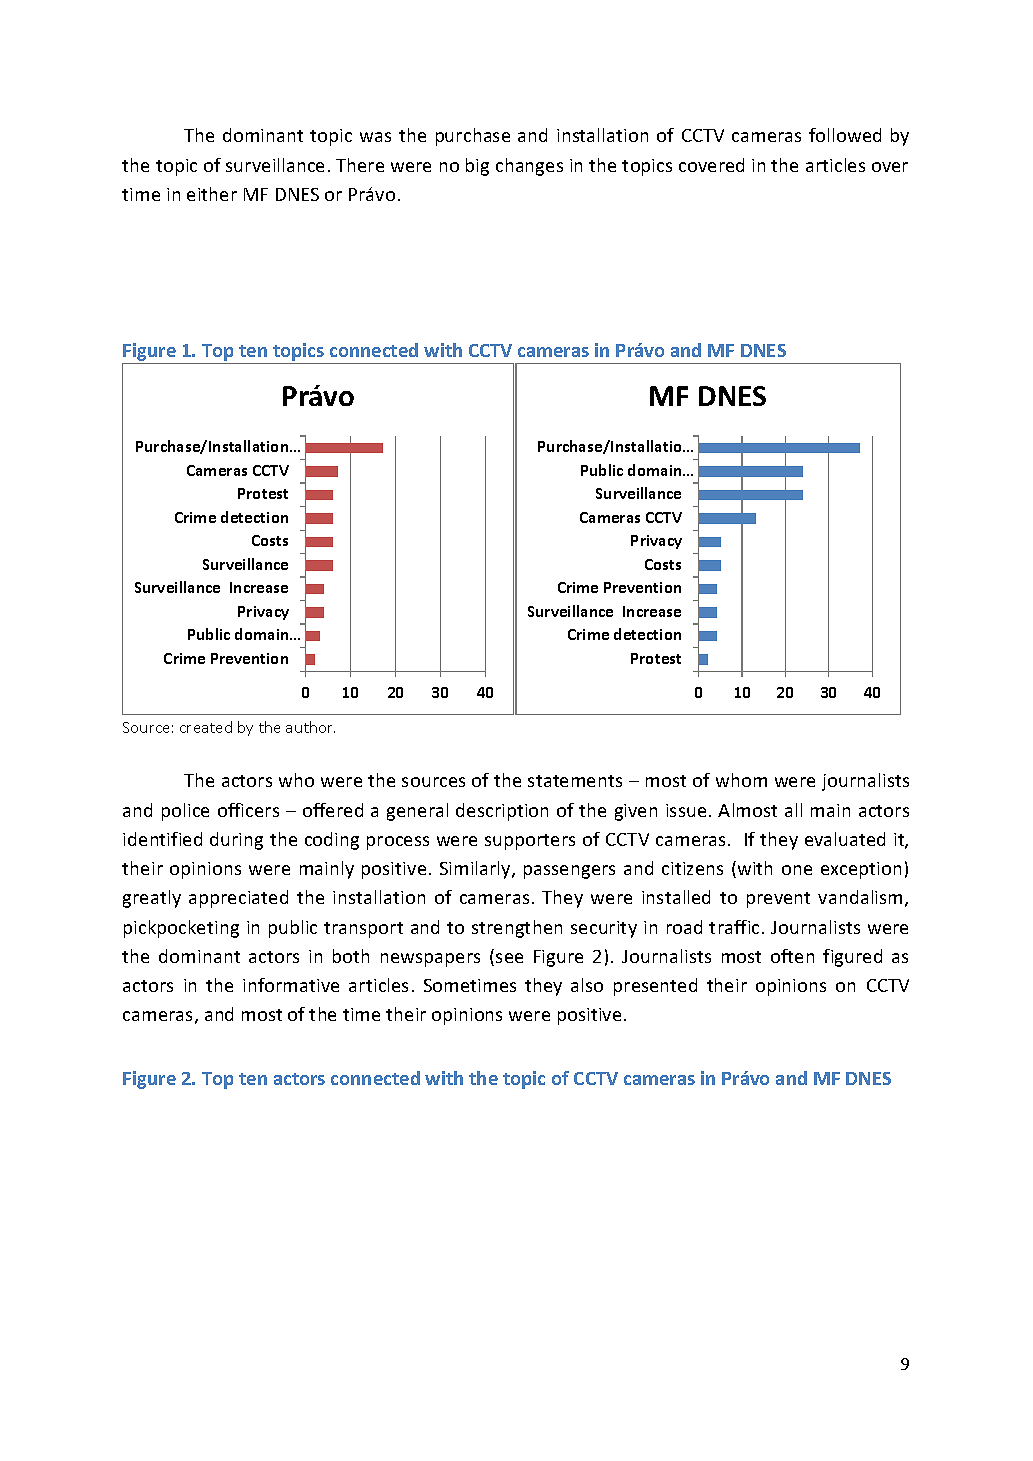 This image has width=1033, height=1461. Describe the element at coordinates (845, 135) in the image. I see `followed` at that location.
